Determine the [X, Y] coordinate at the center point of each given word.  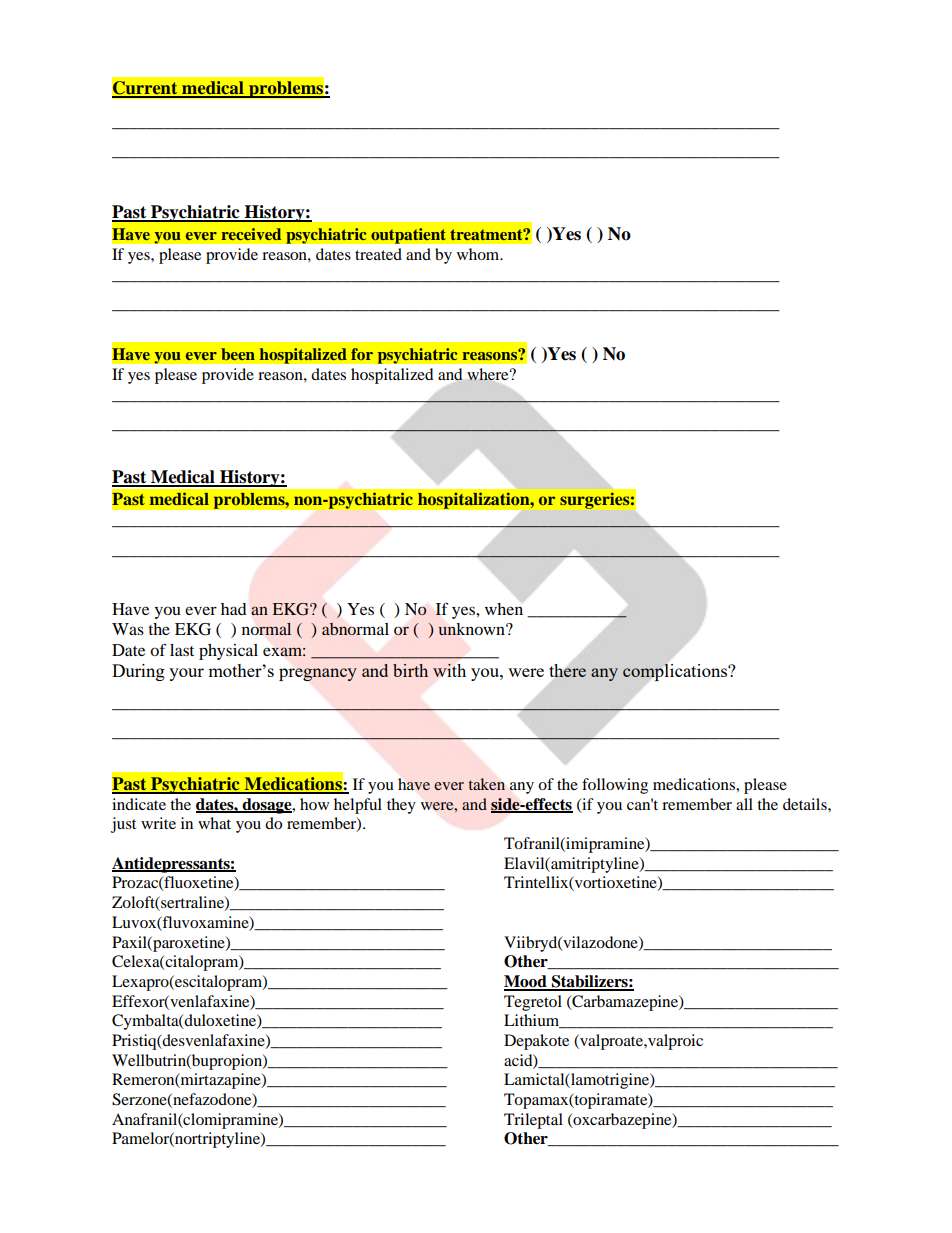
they [401, 806]
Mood [526, 982]
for [362, 354]
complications [676, 672]
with [449, 670]
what [214, 823]
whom [479, 254]
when [504, 609]
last [182, 650]
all [744, 804]
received [251, 234]
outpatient [408, 236]
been [238, 354]
